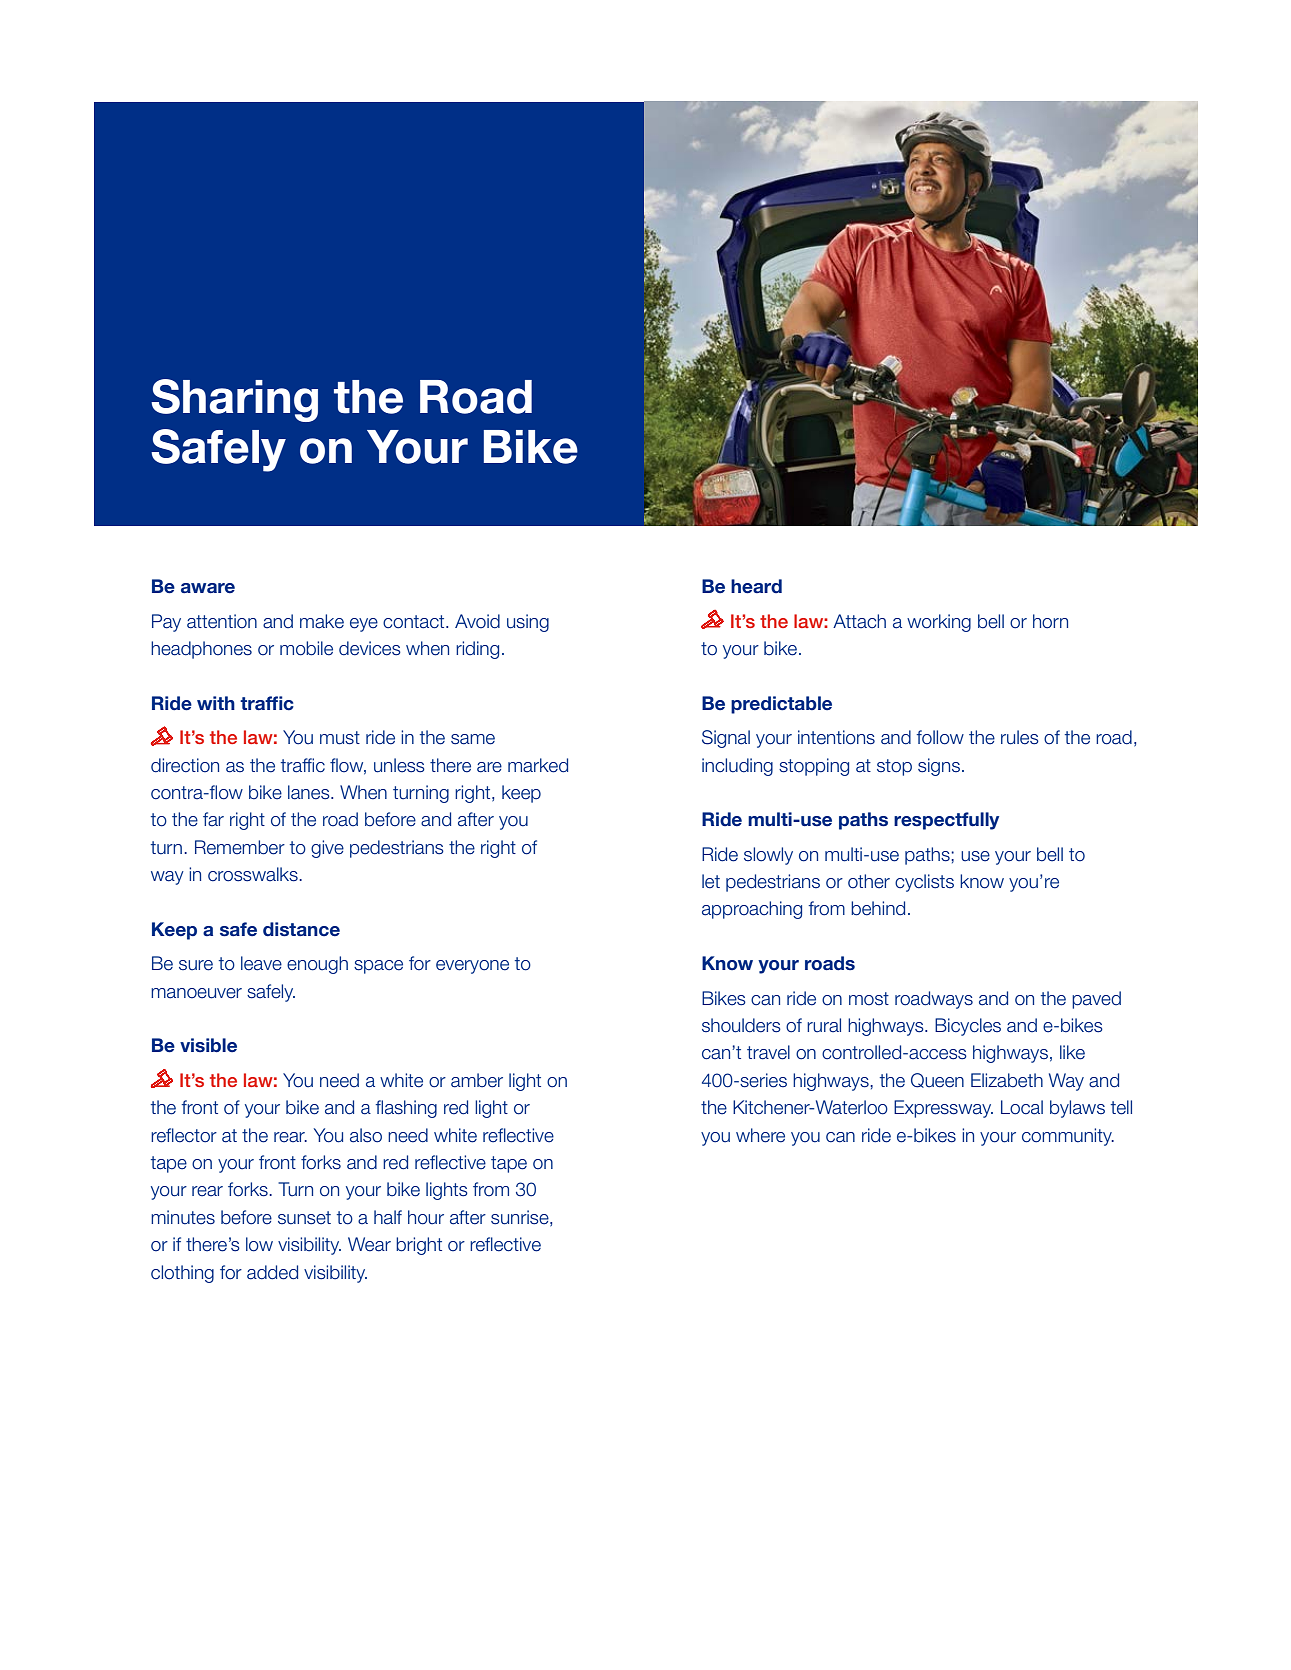 The width and height of the image is (1291, 1670). What do you see at coordinates (306, 648) in the image?
I see `mobile` at bounding box center [306, 648].
